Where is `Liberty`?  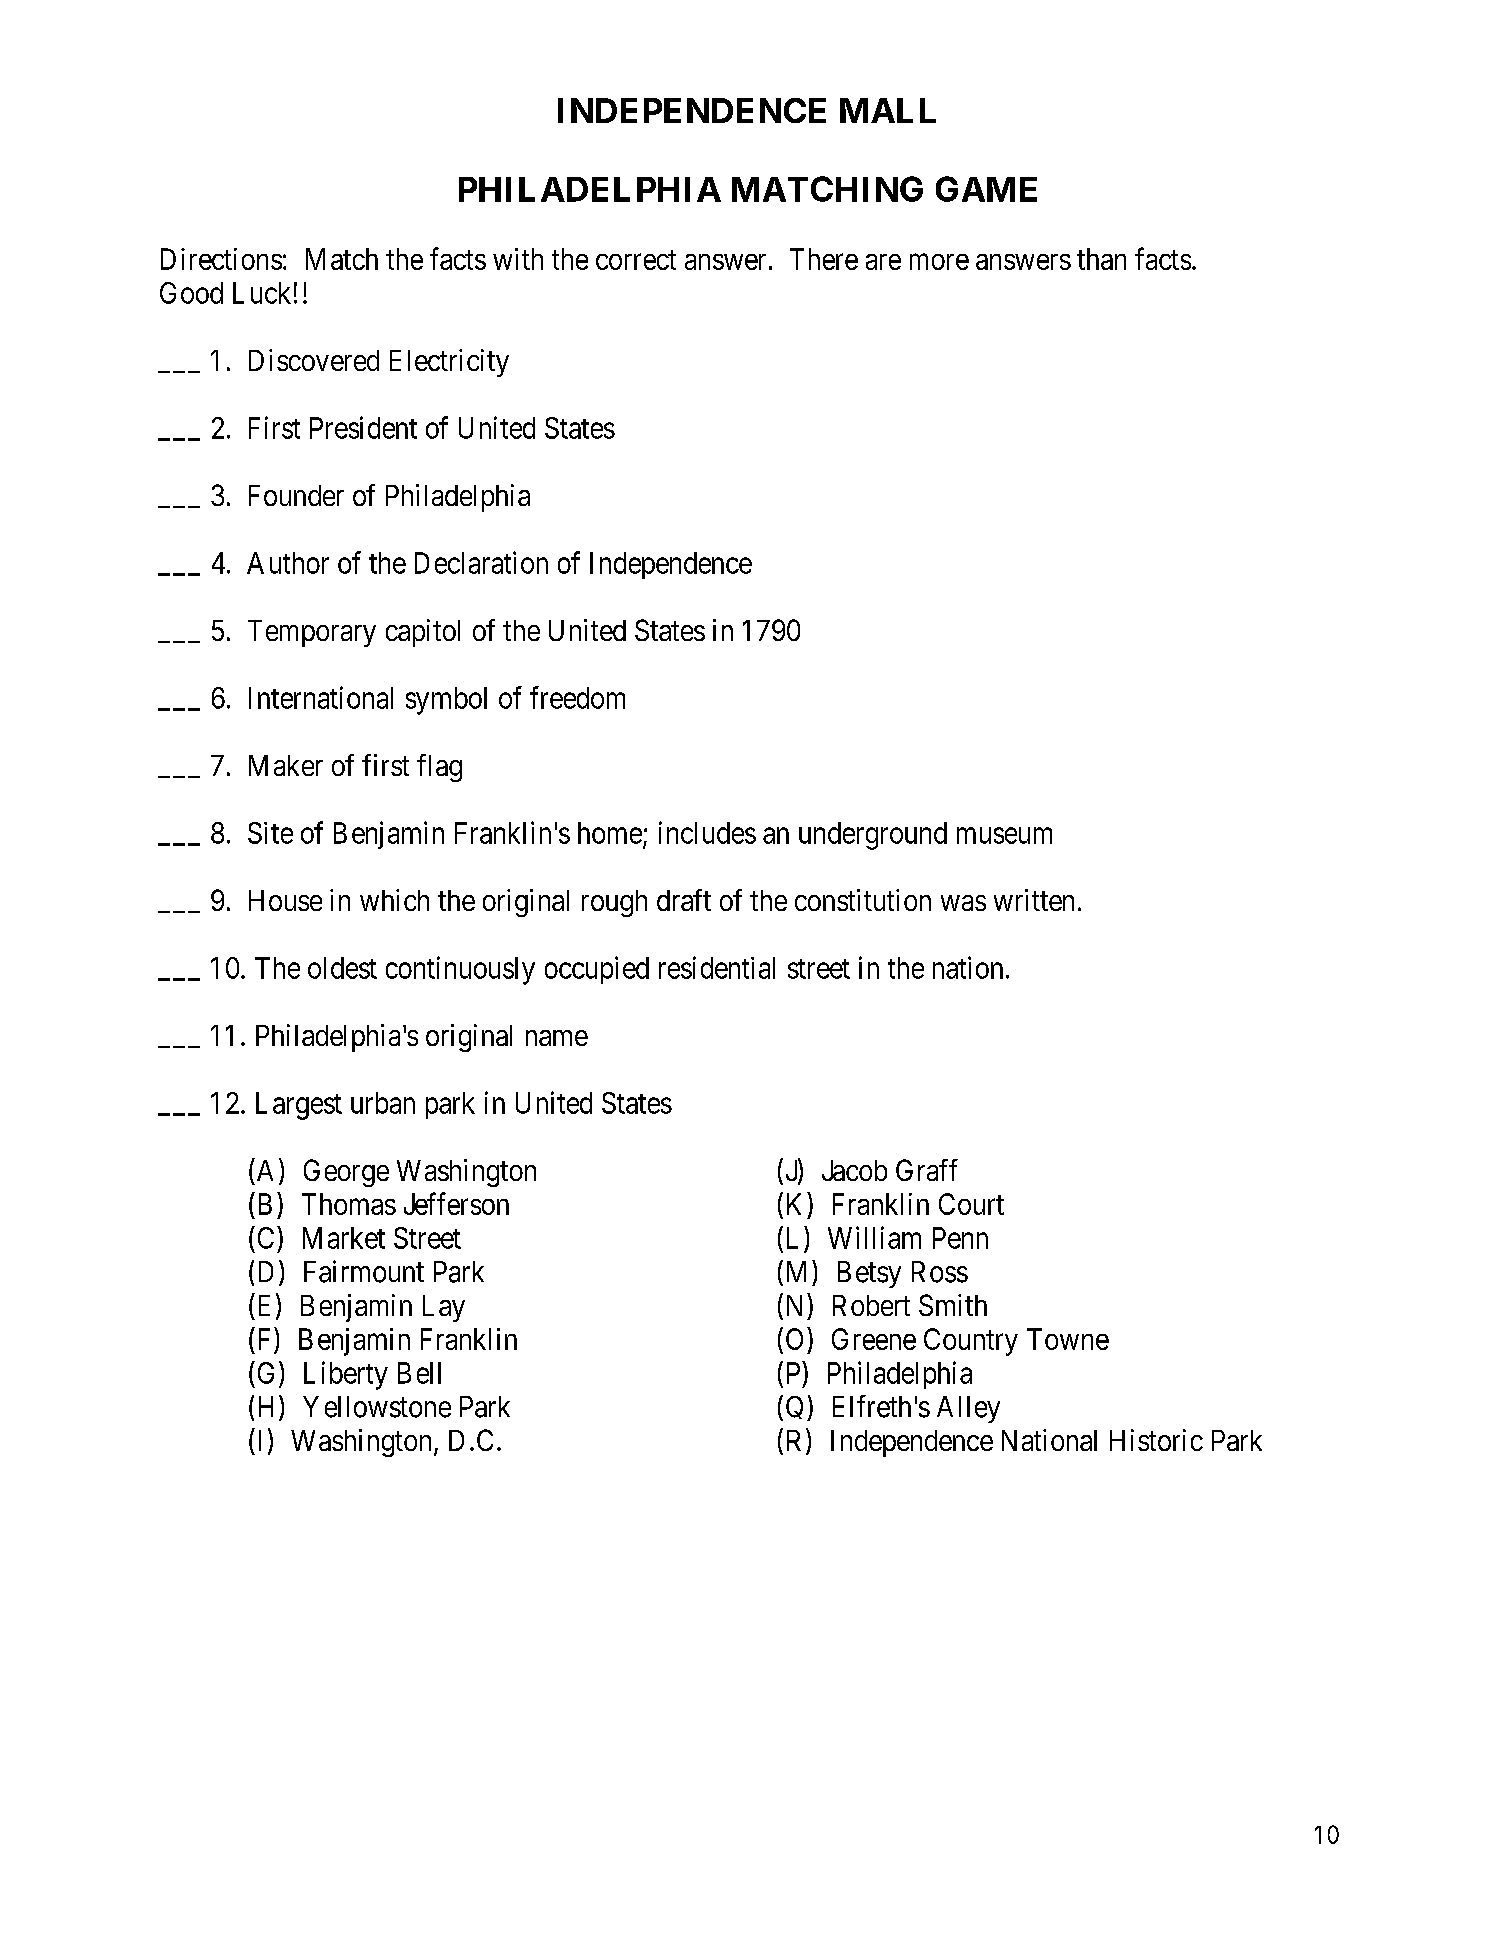 Liberty is located at coordinates (346, 1375).
